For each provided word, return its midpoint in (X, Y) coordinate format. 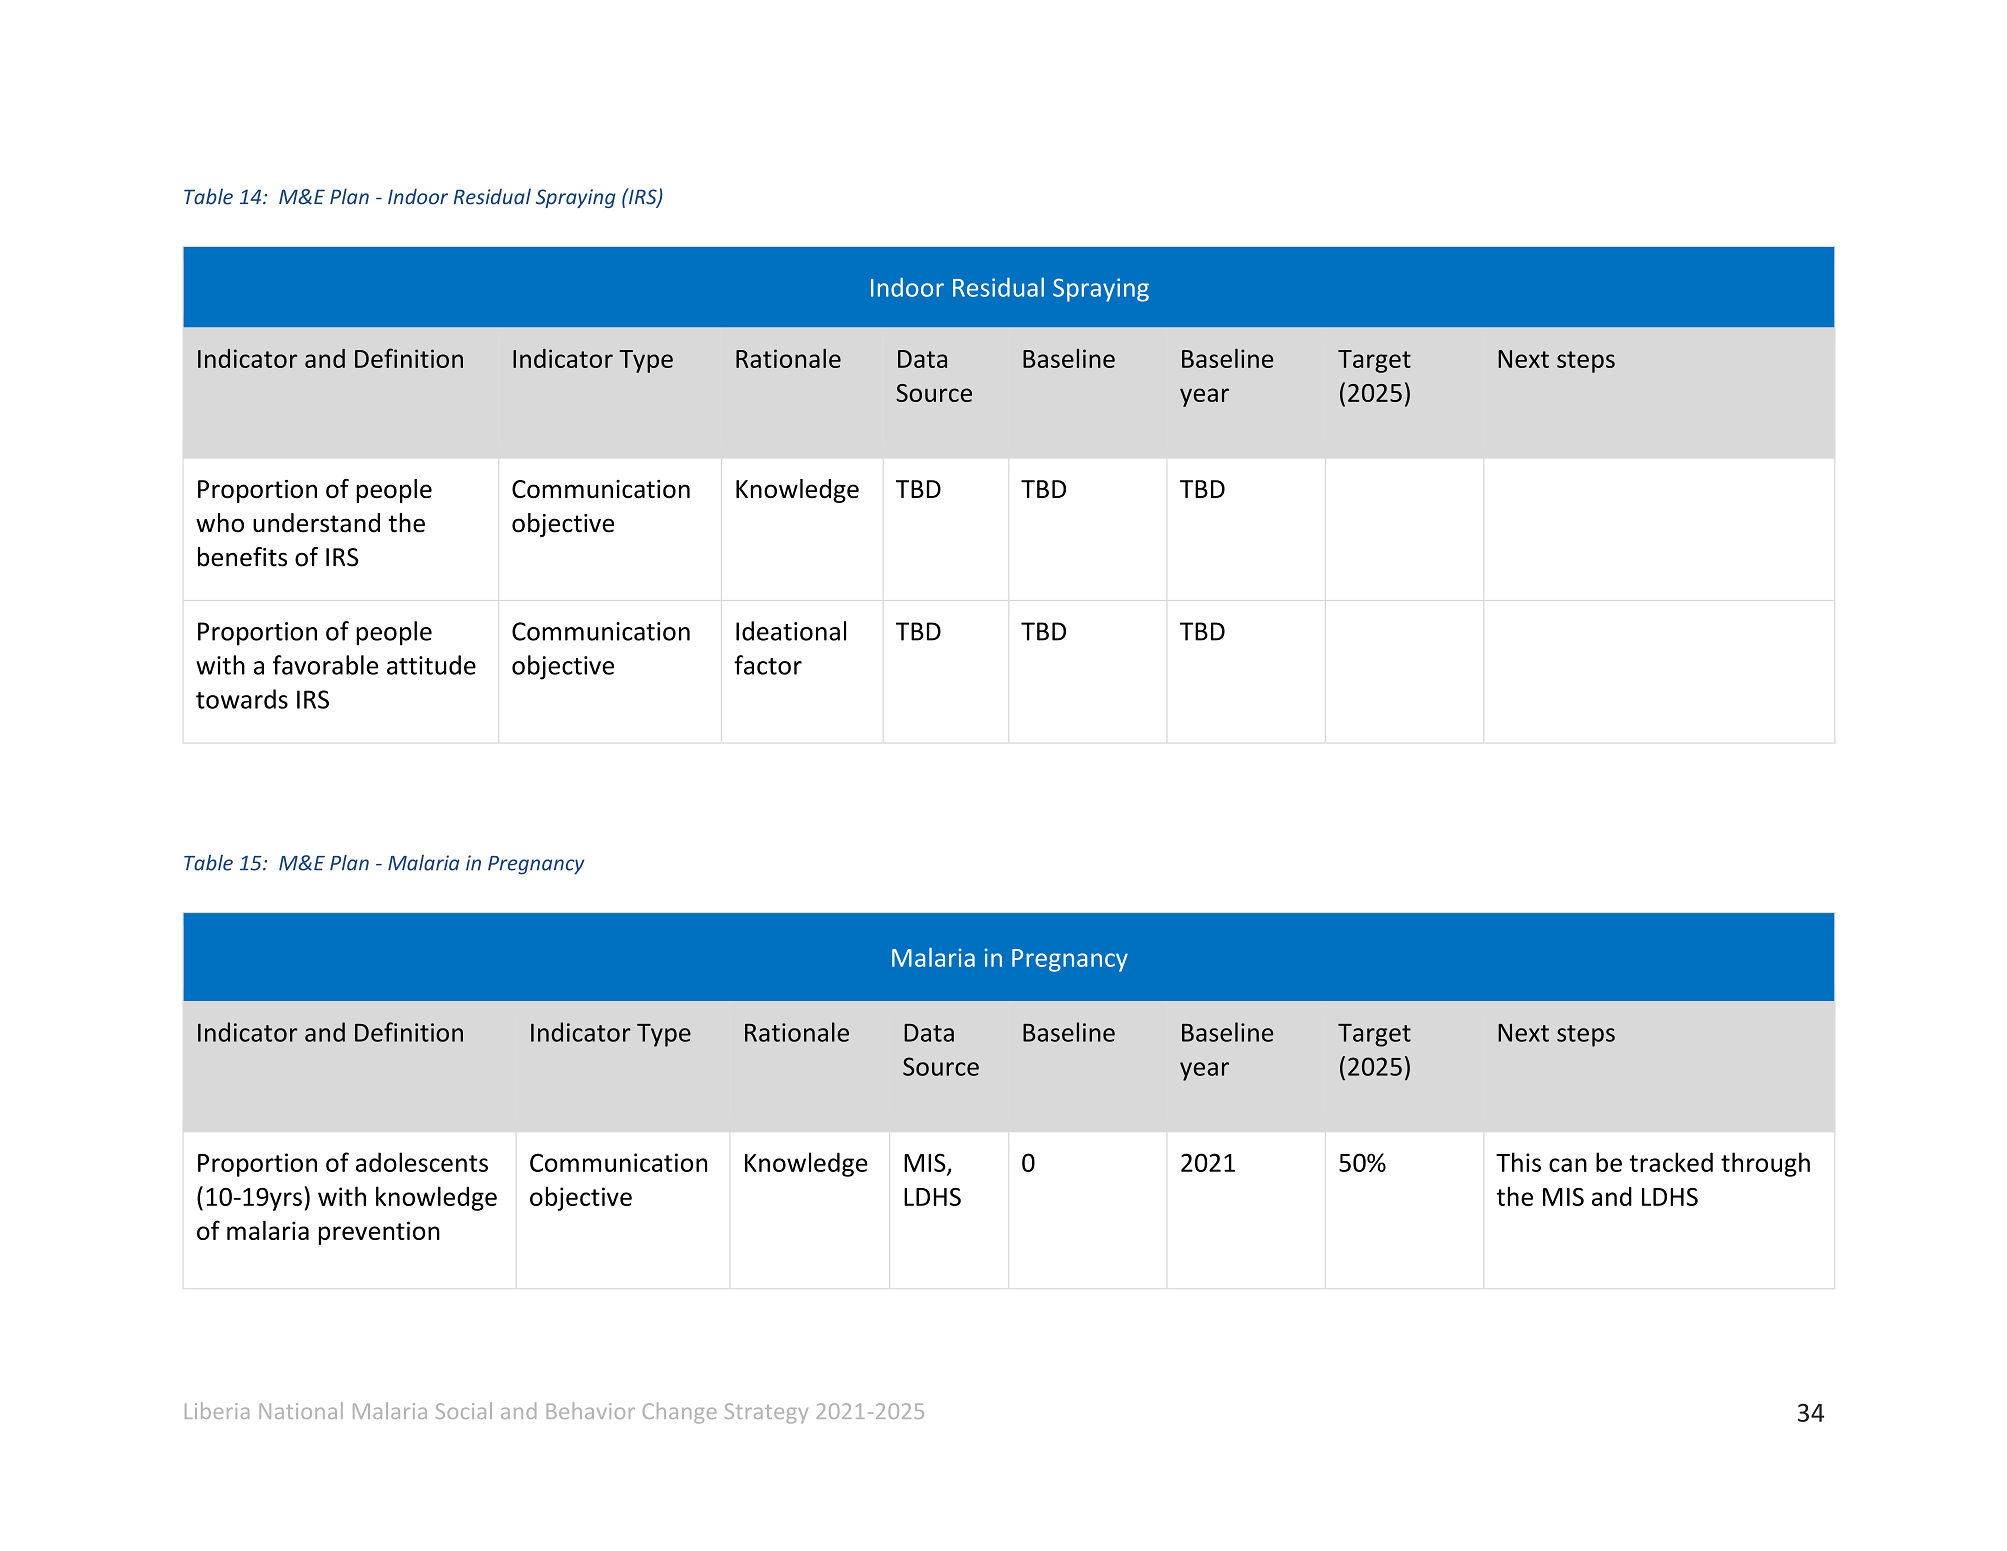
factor (768, 665)
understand (316, 523)
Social (464, 1410)
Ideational (791, 631)
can (1568, 1165)
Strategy (766, 1413)
